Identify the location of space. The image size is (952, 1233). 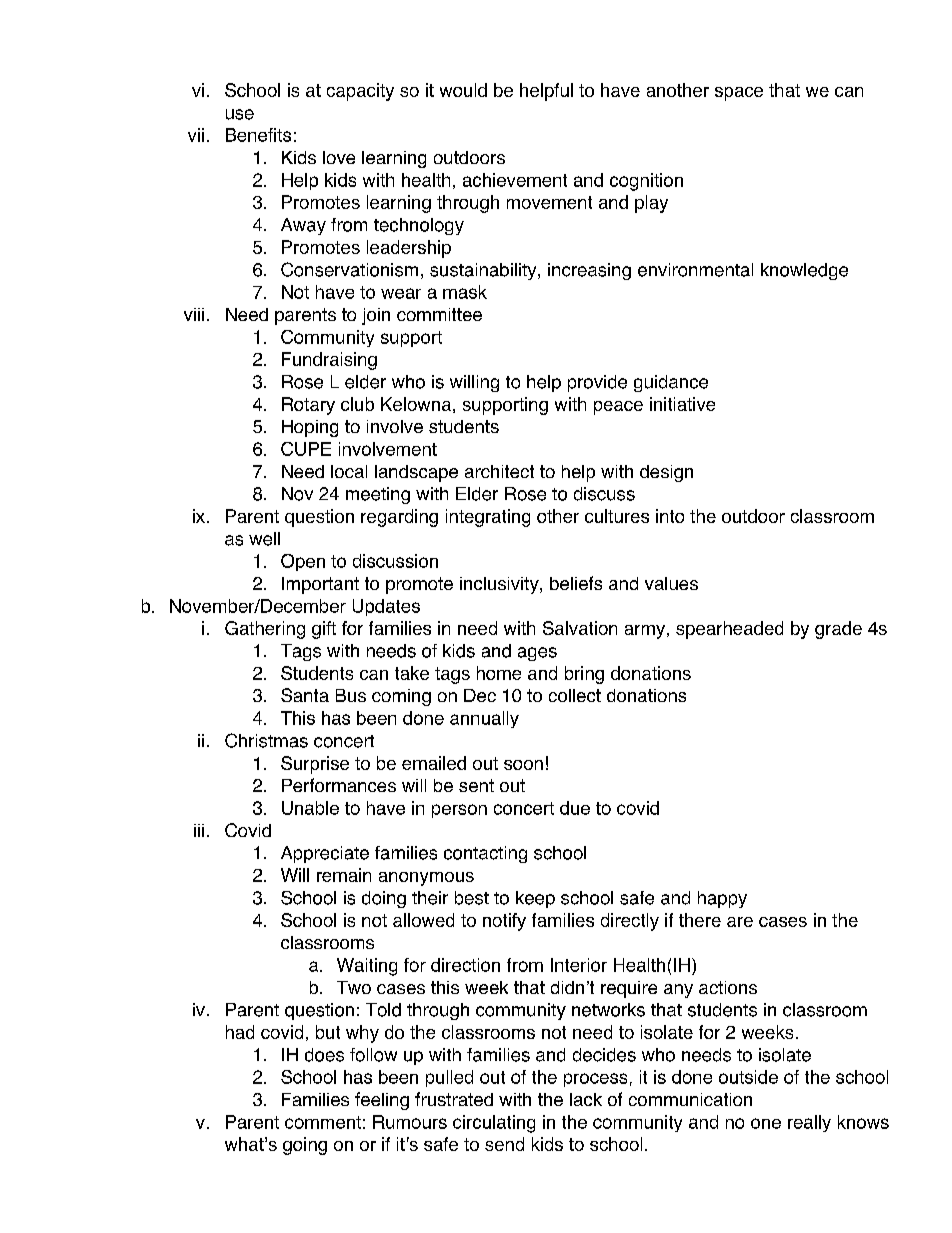
(739, 94).
